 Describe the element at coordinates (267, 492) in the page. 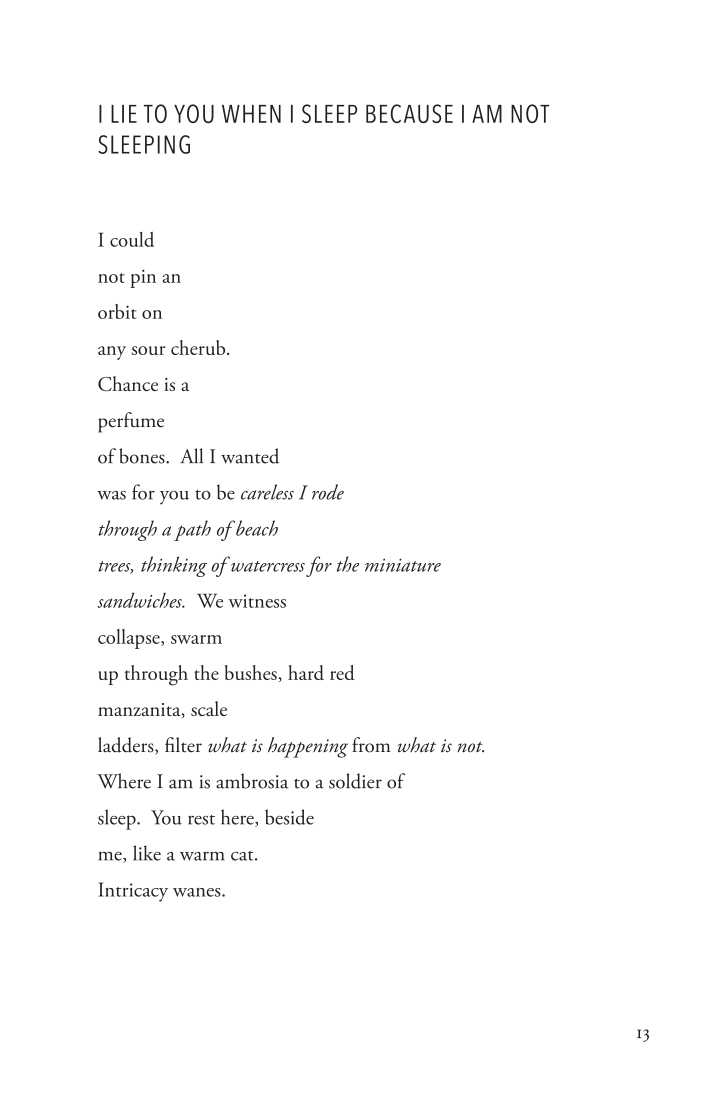

I see `careless` at that location.
